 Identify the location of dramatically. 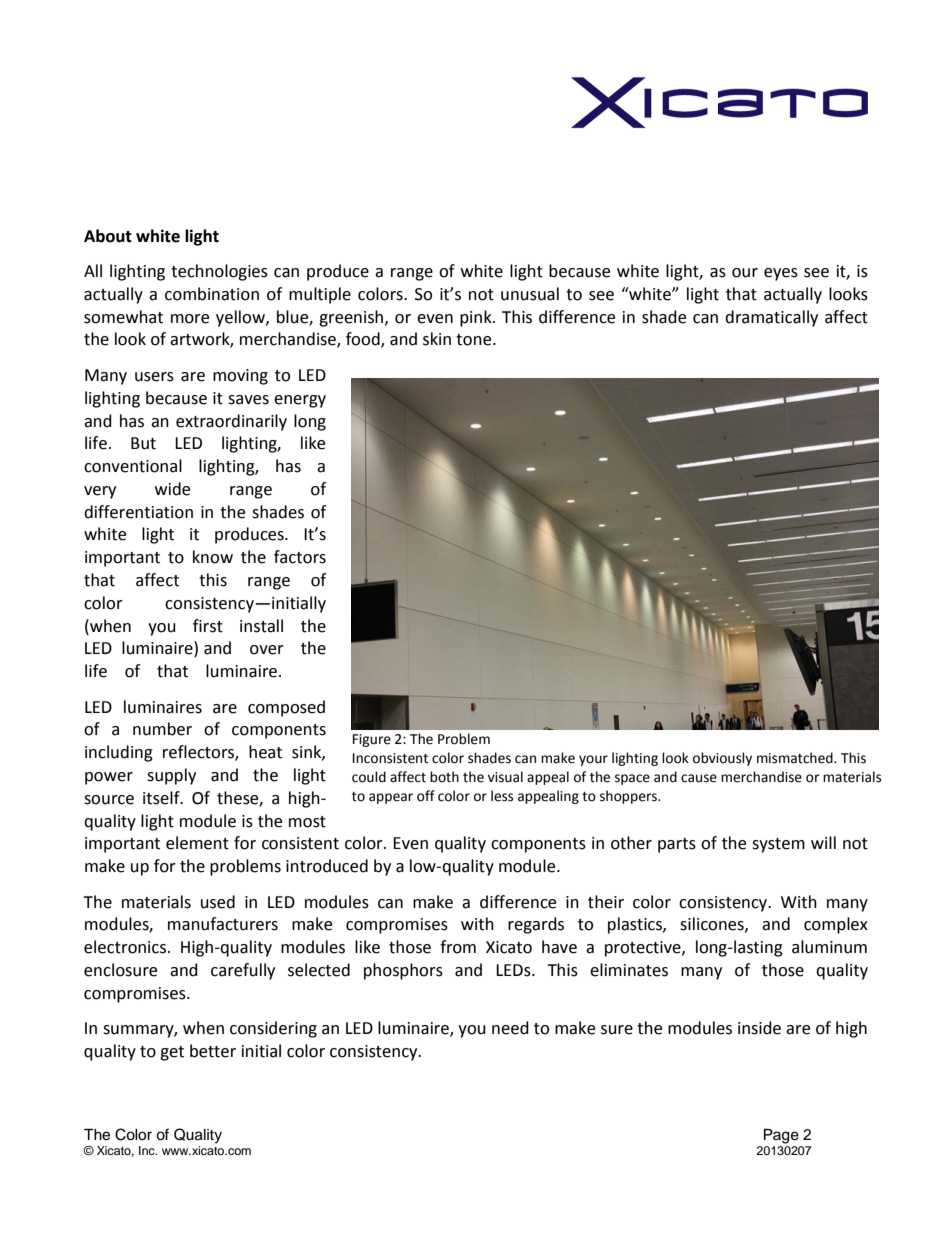
(771, 318).
